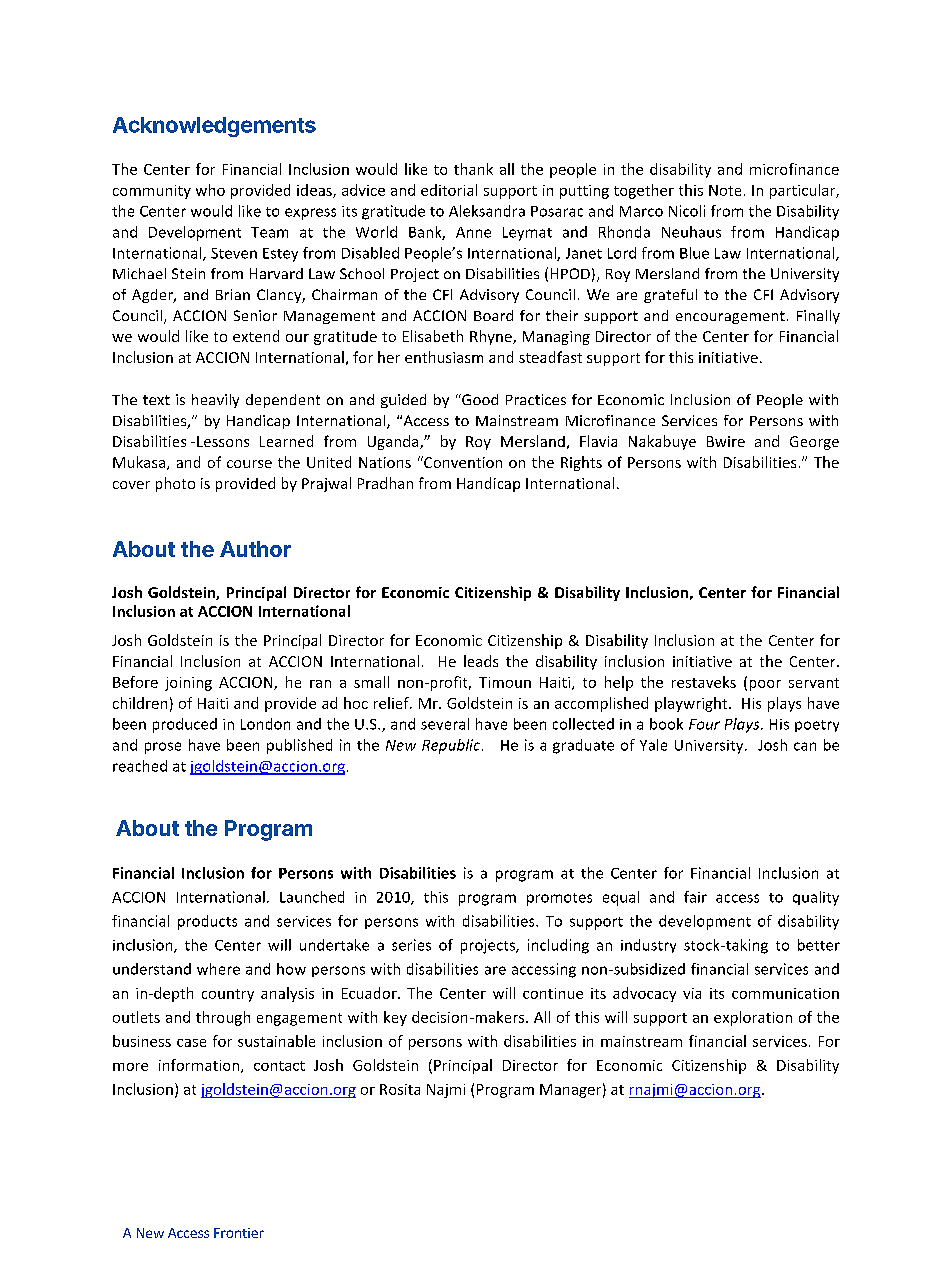 This document has width=952, height=1272. Describe the element at coordinates (400, 1089) in the document. I see `Rosita` at that location.
